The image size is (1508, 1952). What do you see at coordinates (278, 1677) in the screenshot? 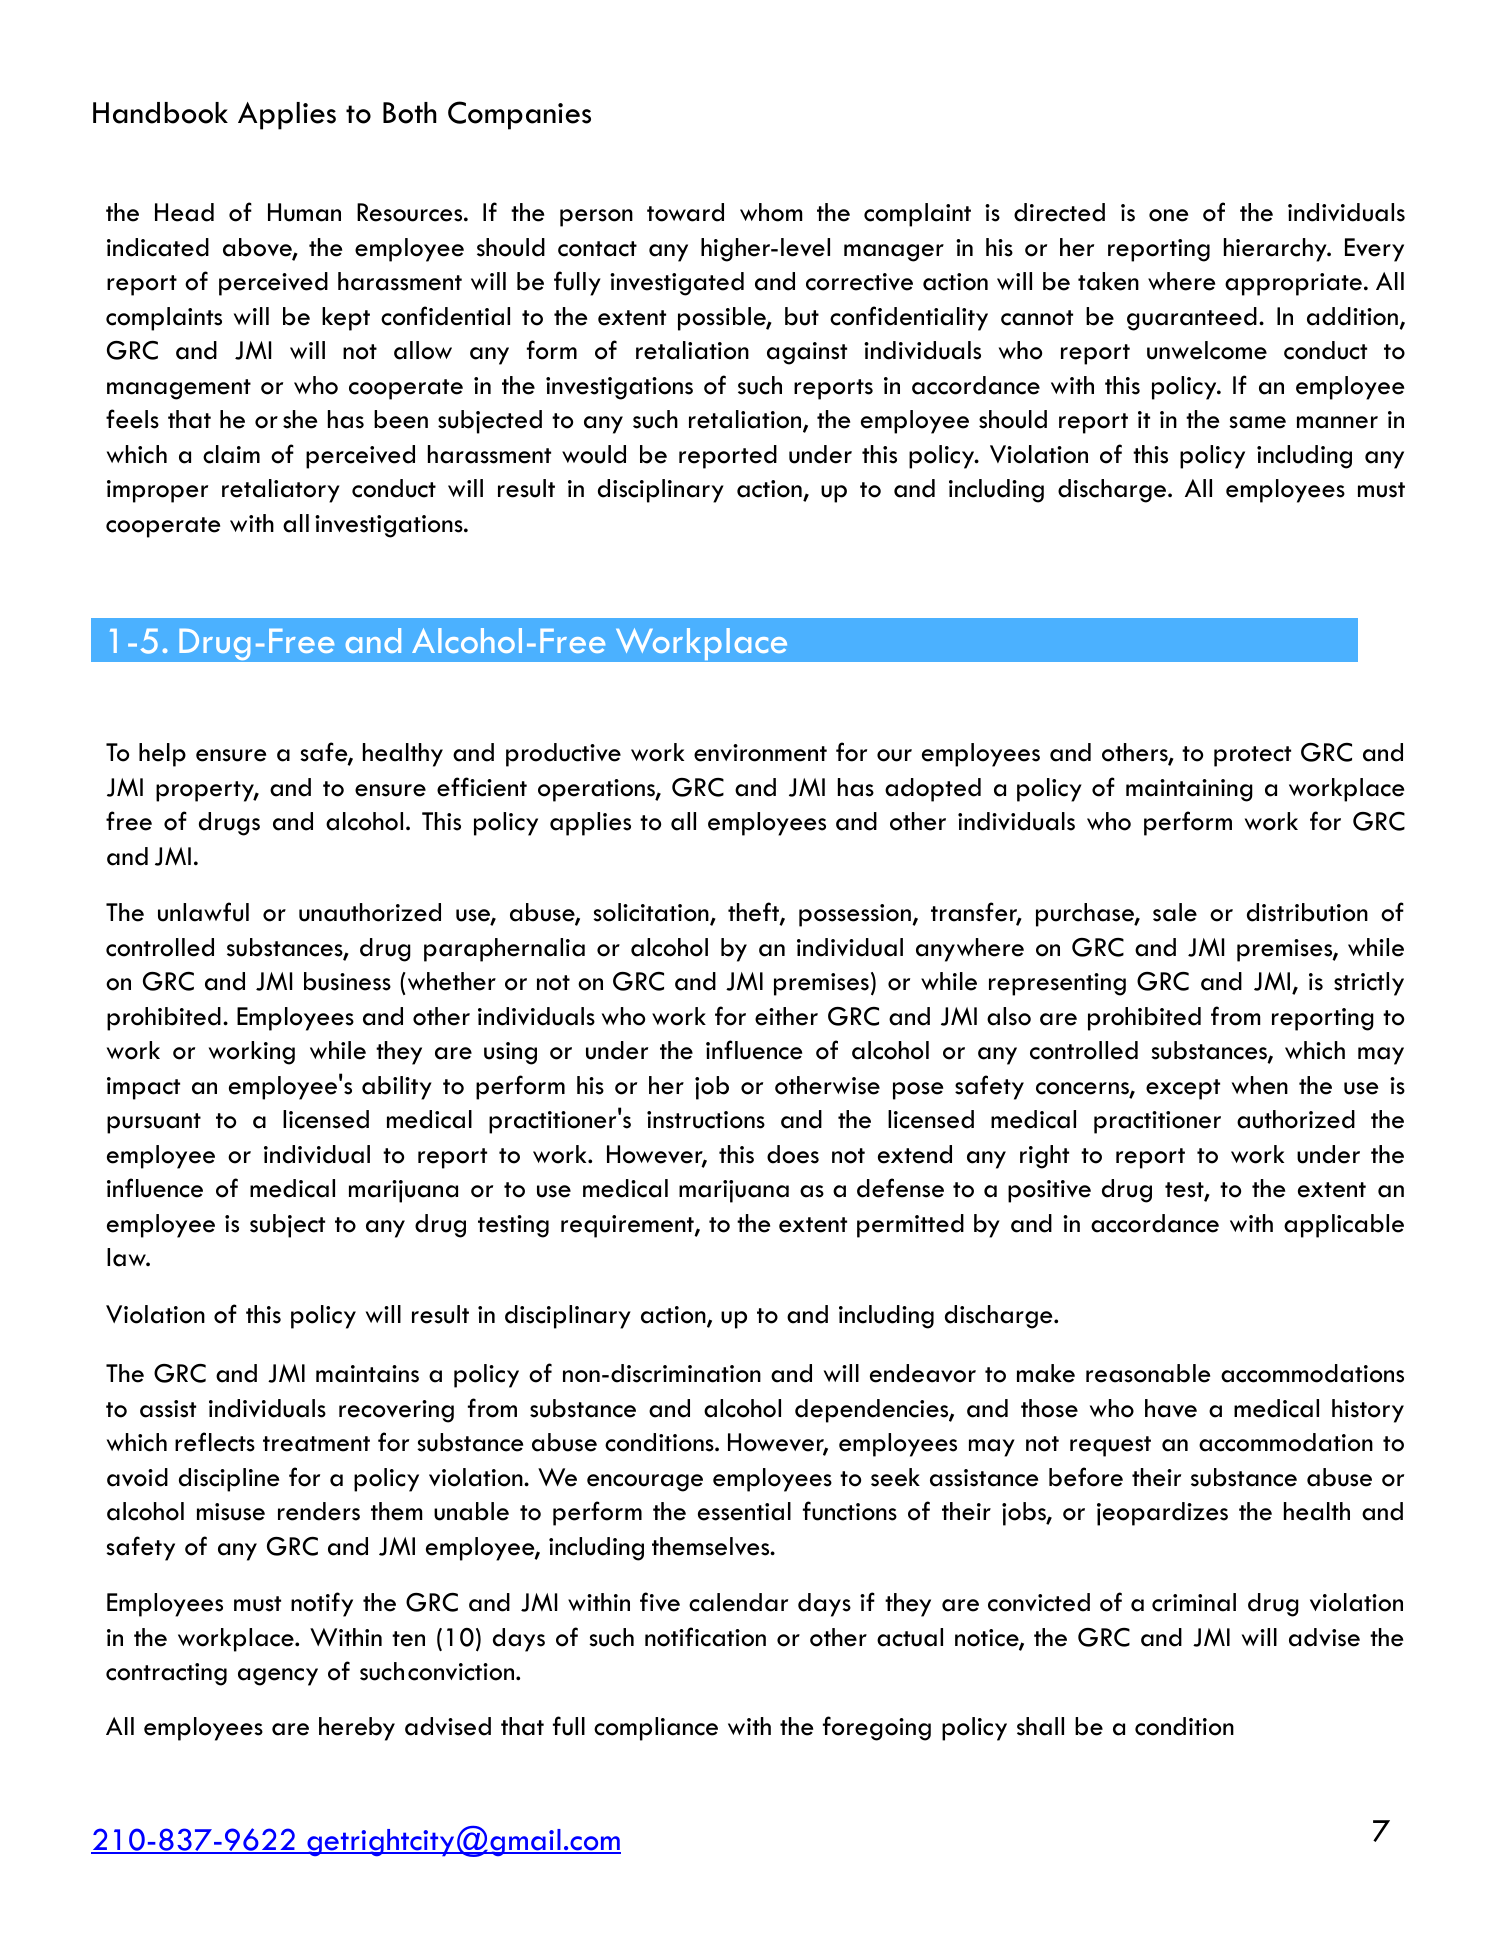
I see `agency` at bounding box center [278, 1677].
